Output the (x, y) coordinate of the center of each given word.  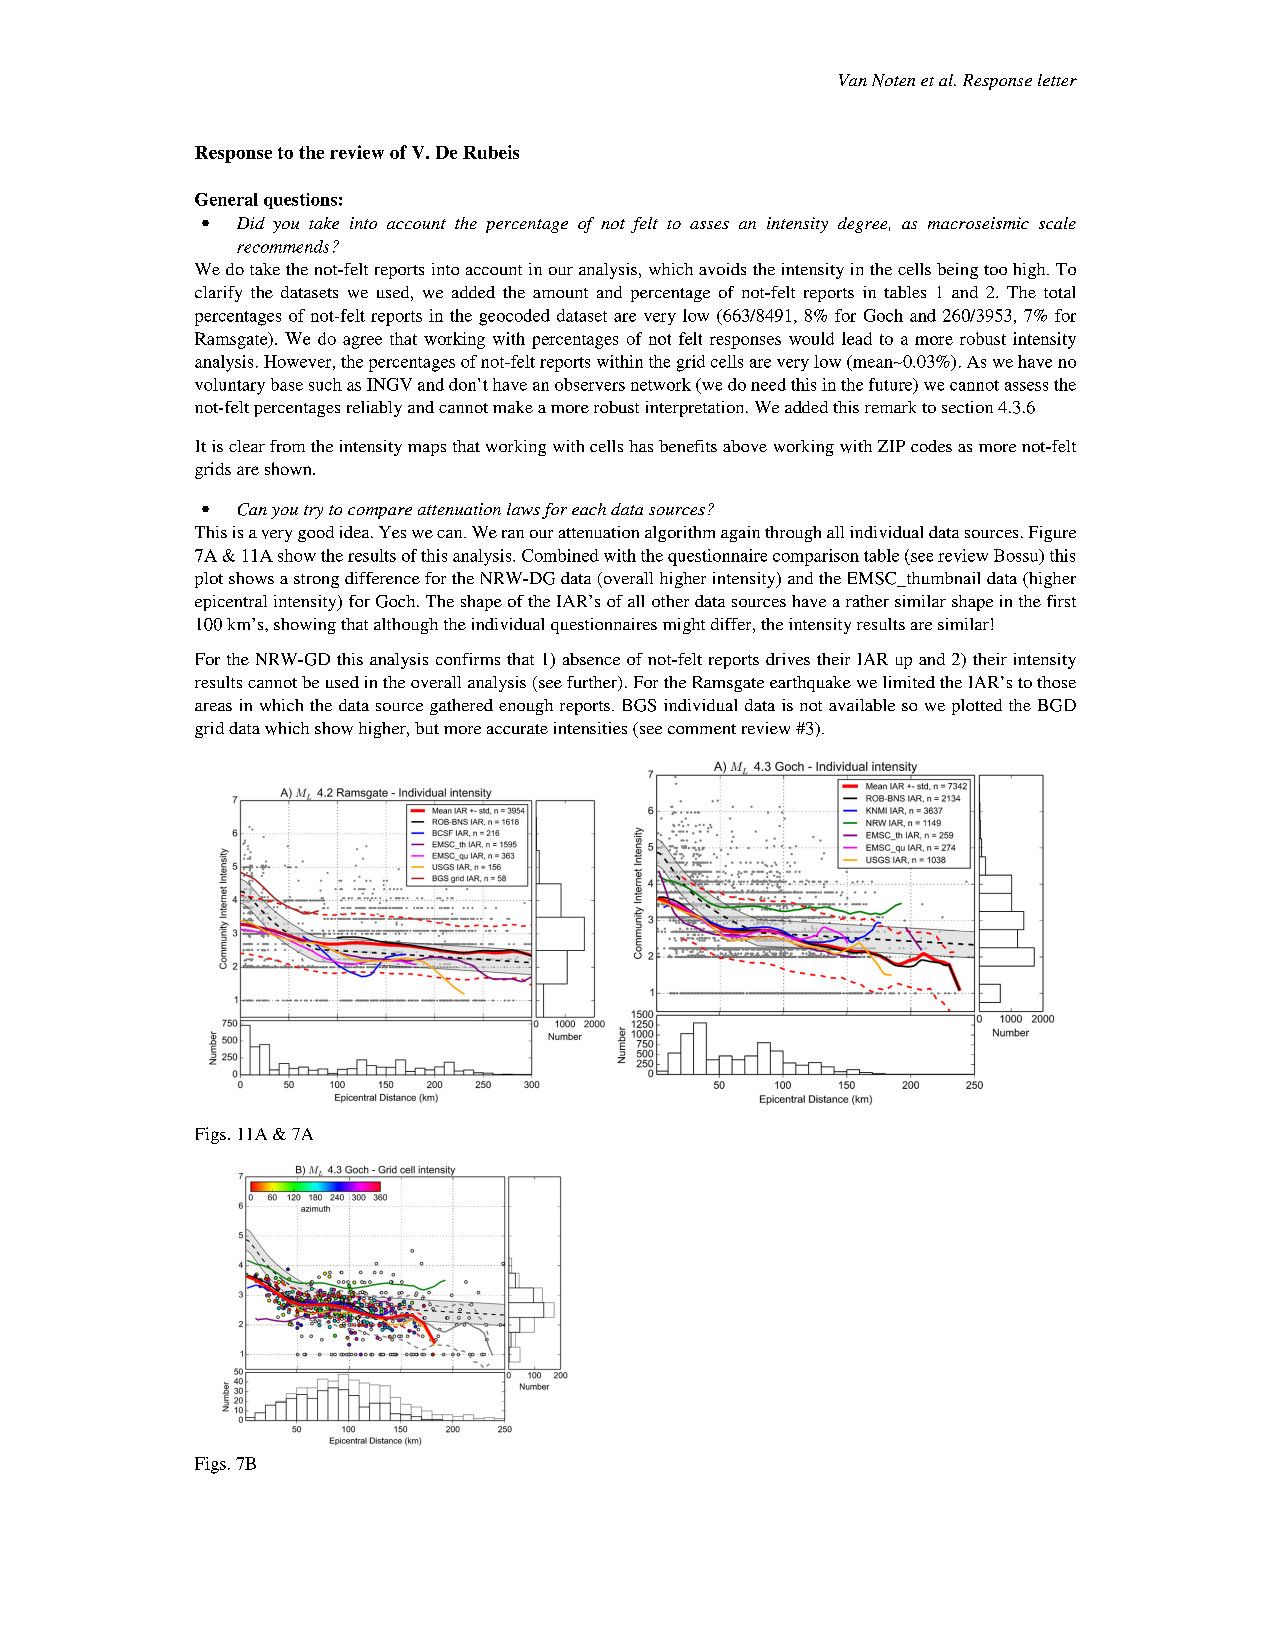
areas (213, 707)
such (325, 384)
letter (1057, 80)
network (661, 384)
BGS (639, 705)
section (967, 407)
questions (300, 201)
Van (853, 80)
